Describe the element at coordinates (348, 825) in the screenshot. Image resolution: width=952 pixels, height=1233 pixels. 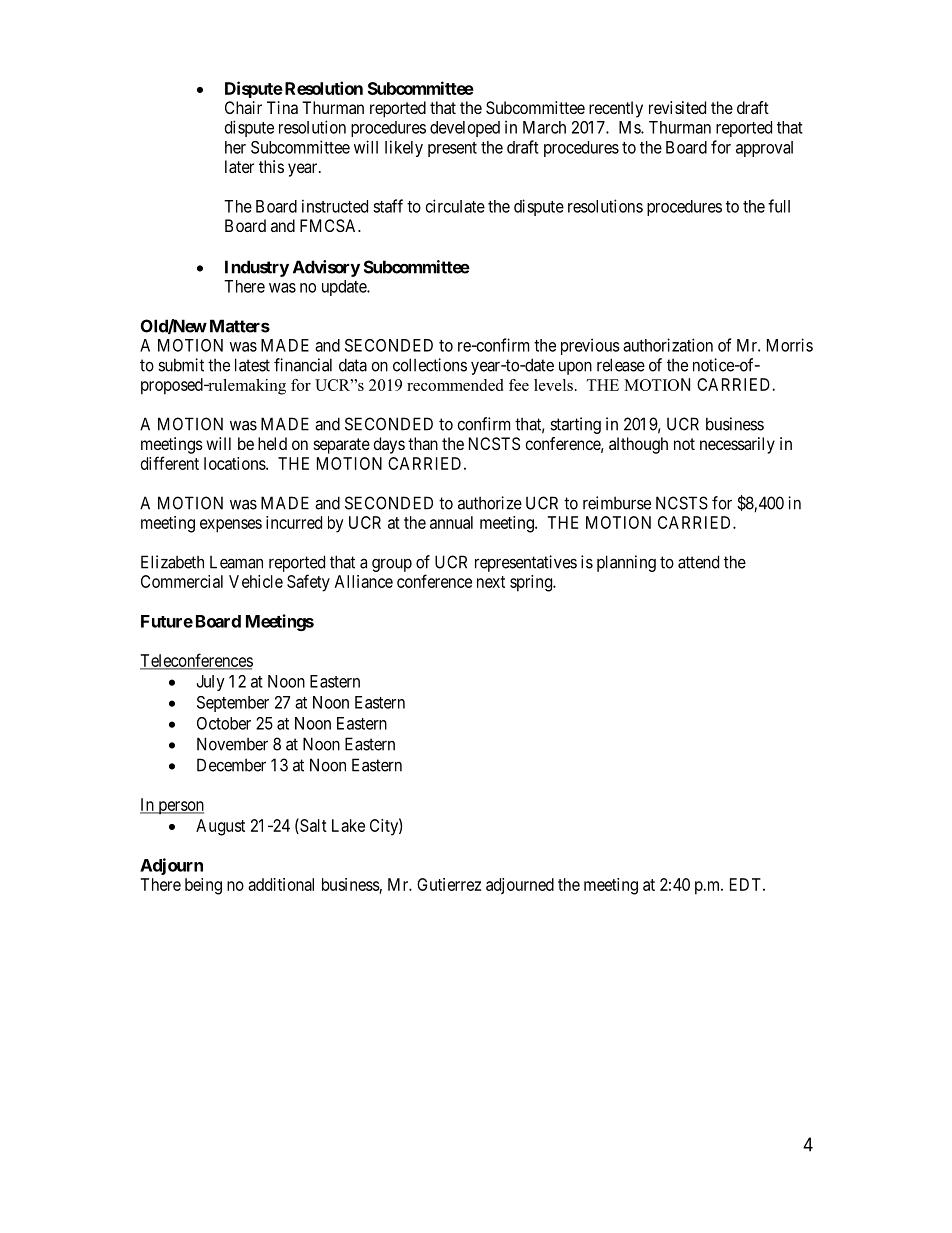
I see `Lake` at that location.
